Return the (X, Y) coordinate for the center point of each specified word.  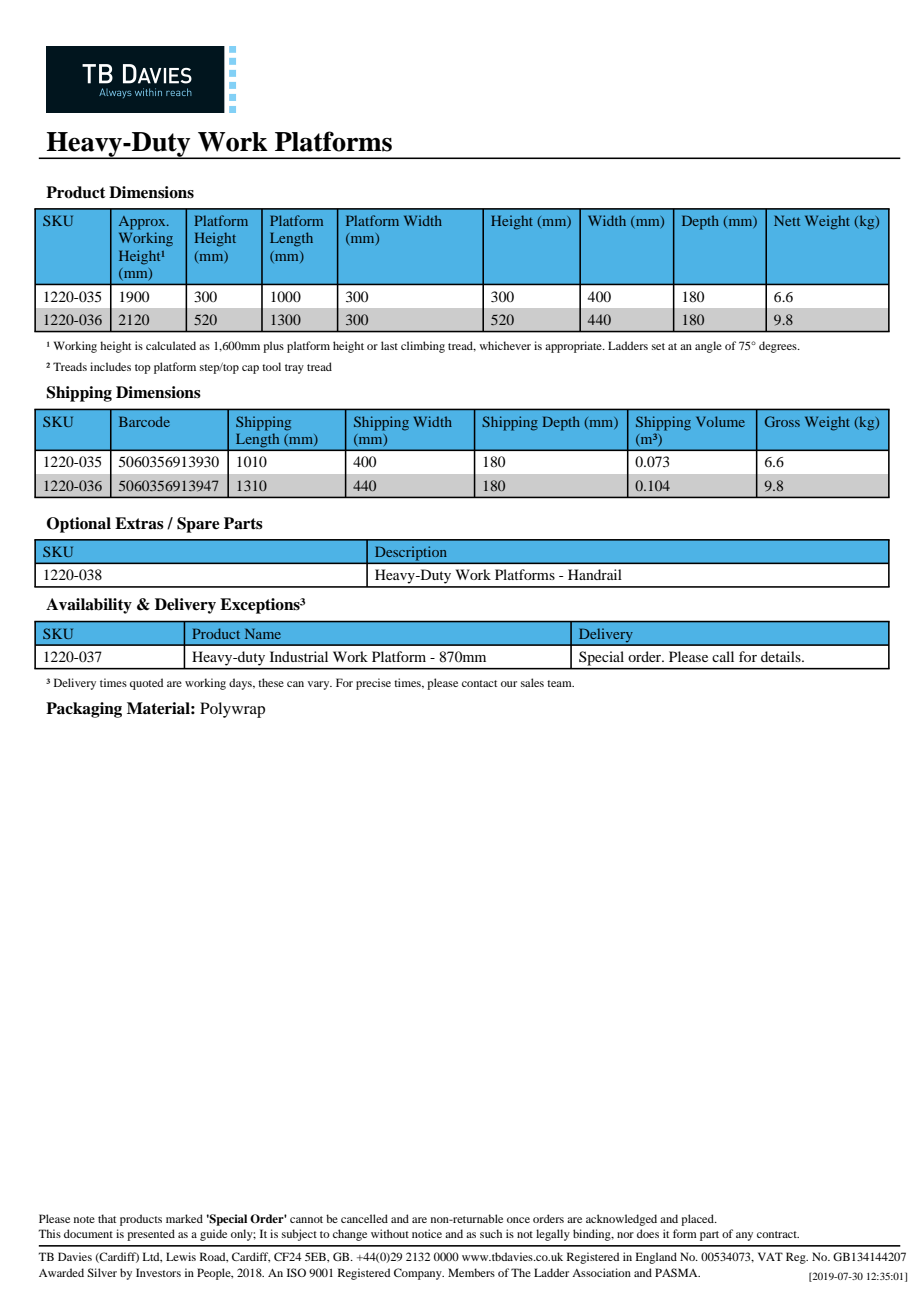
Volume (720, 421)
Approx (143, 223)
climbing (423, 347)
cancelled (364, 1218)
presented (151, 1235)
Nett (787, 220)
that (107, 1218)
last (389, 345)
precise (373, 684)
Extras (139, 523)
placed (698, 1220)
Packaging (84, 710)
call (723, 656)
